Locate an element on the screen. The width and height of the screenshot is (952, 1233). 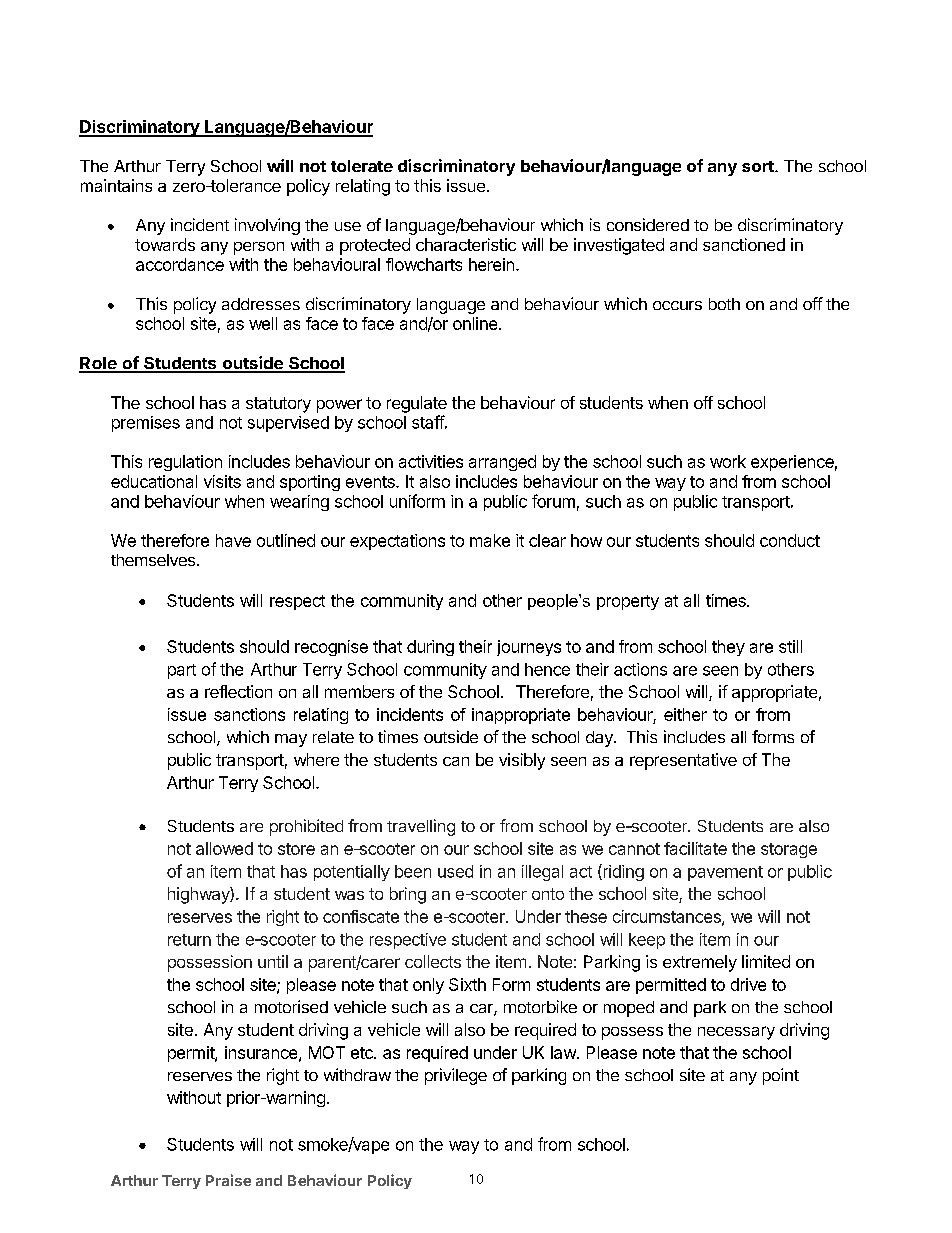
return is located at coordinates (189, 940).
